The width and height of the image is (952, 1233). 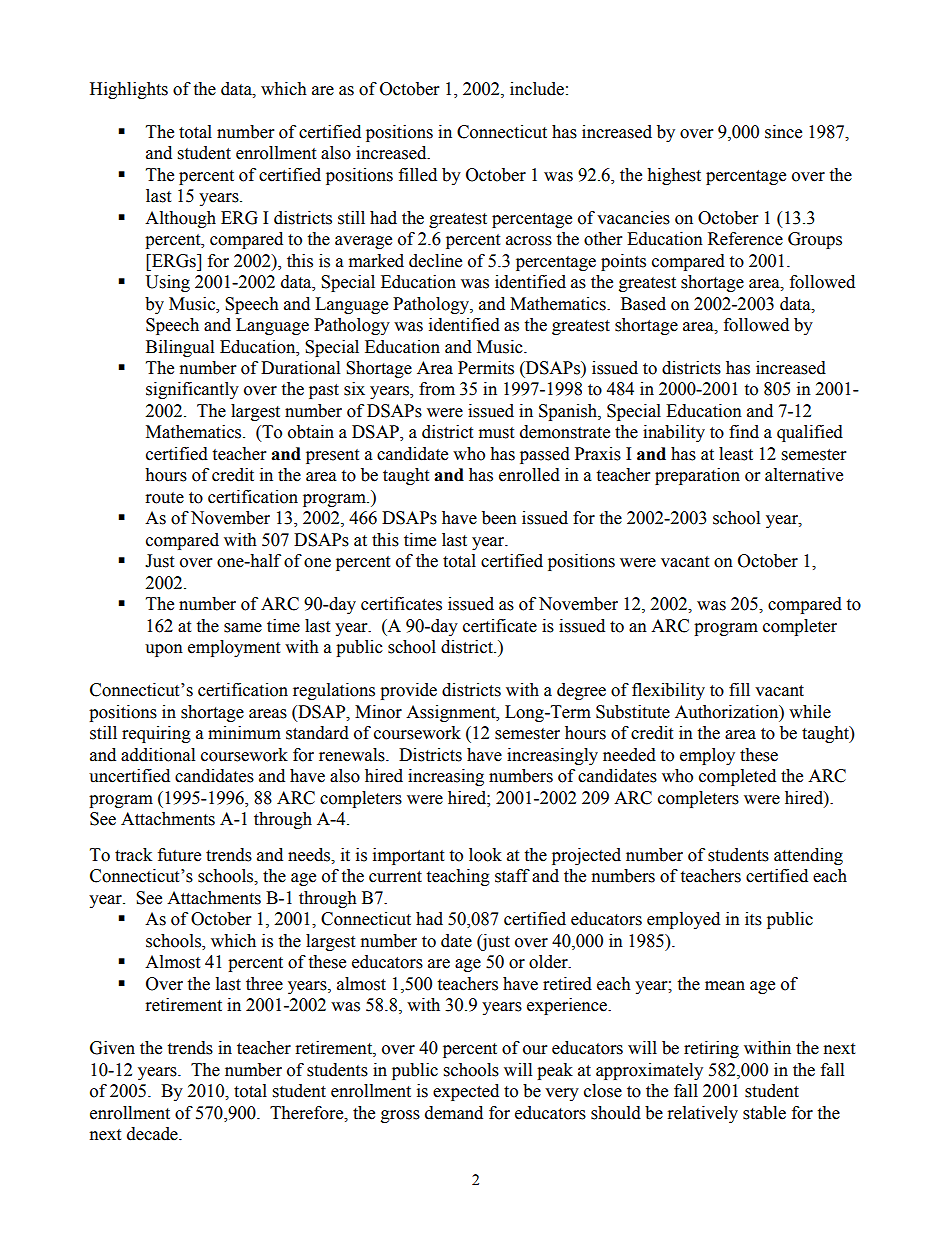 I want to click on provide, so click(x=408, y=691).
